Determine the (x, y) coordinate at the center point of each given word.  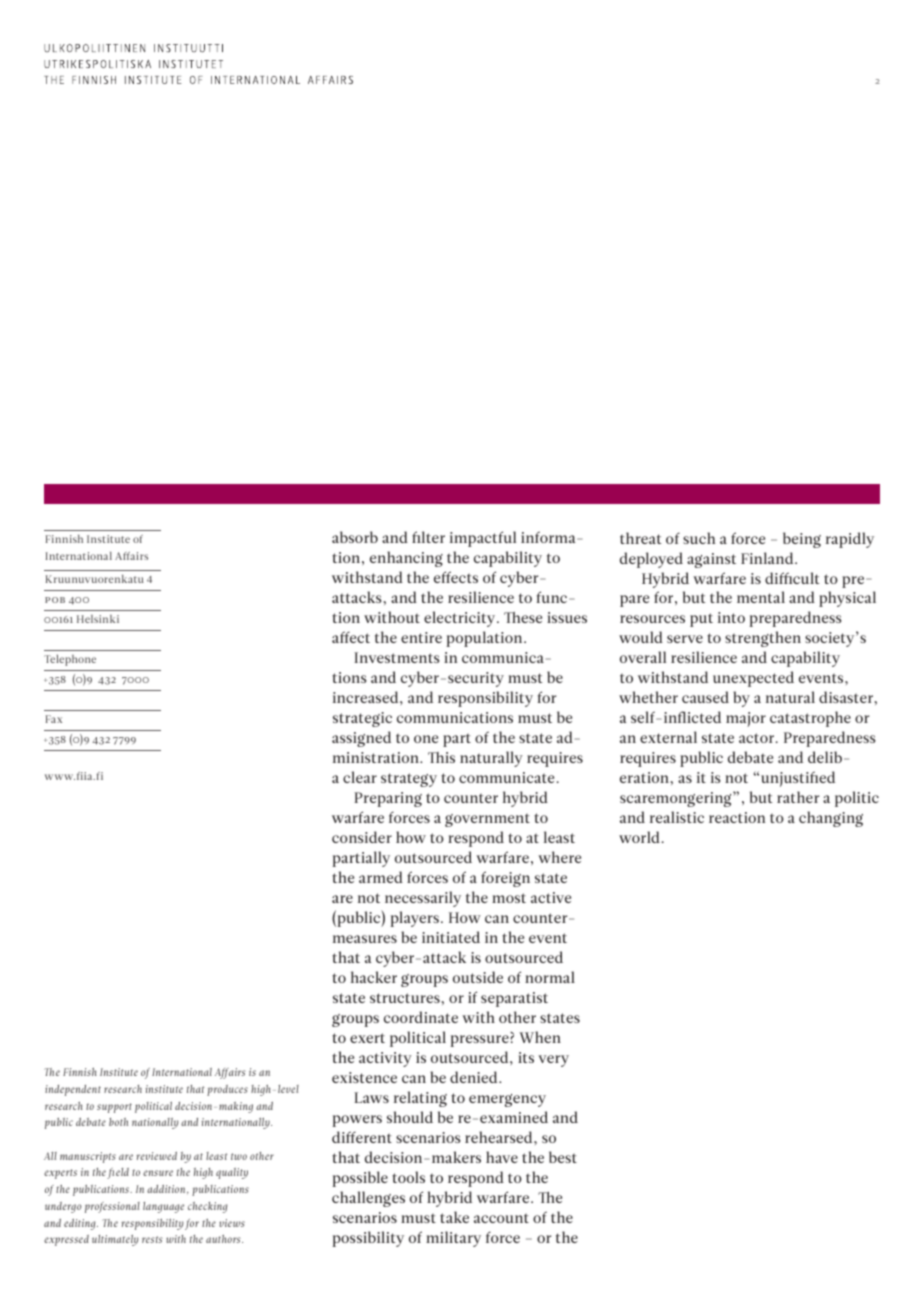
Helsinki (98, 619)
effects (456, 577)
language (163, 1207)
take (454, 1217)
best (563, 1157)
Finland (768, 558)
